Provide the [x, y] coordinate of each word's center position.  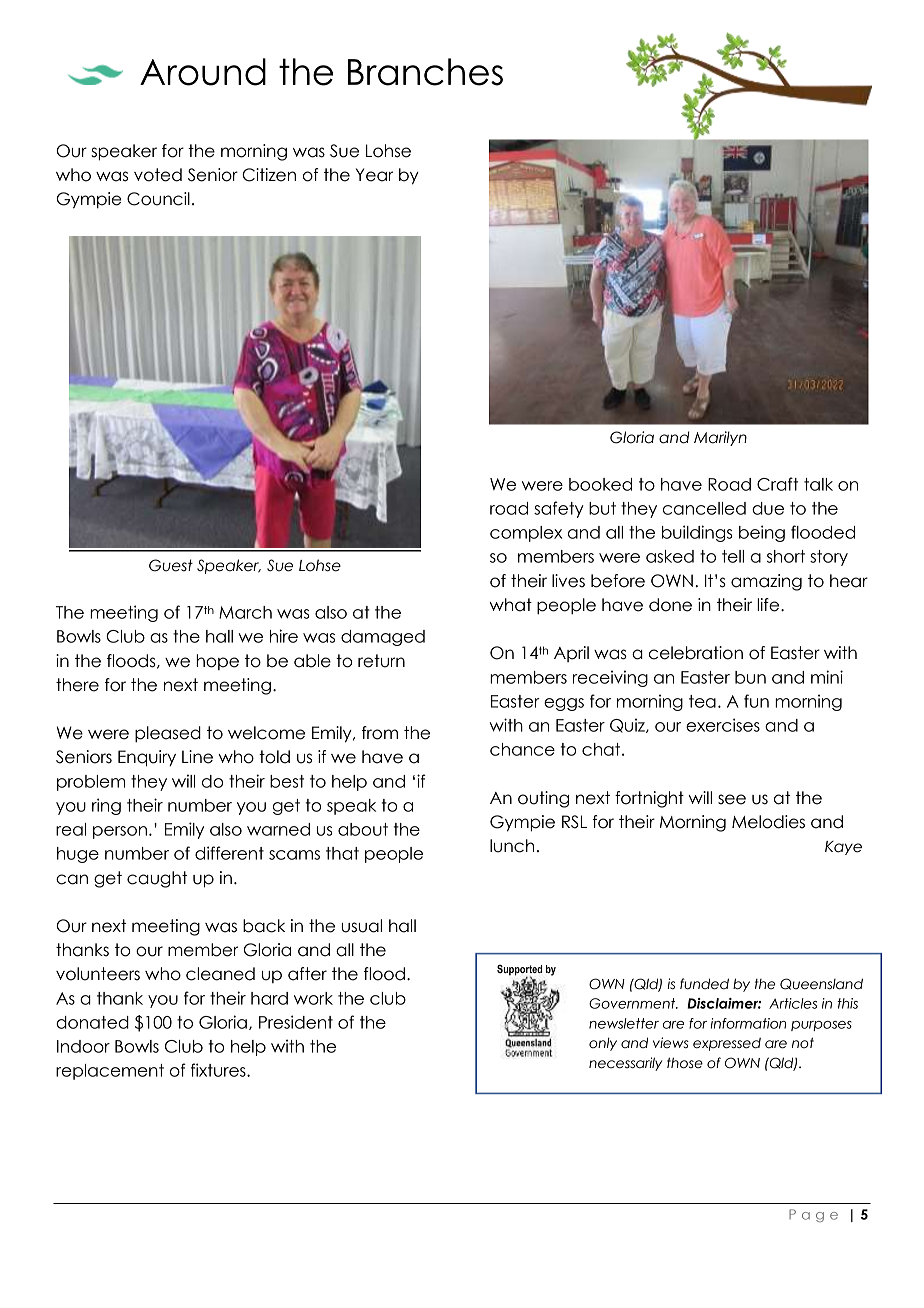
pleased [168, 734]
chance [522, 749]
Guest [171, 565]
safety [559, 509]
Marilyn [720, 438]
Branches [425, 72]
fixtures [219, 1070]
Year [374, 175]
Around [203, 72]
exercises [723, 725]
